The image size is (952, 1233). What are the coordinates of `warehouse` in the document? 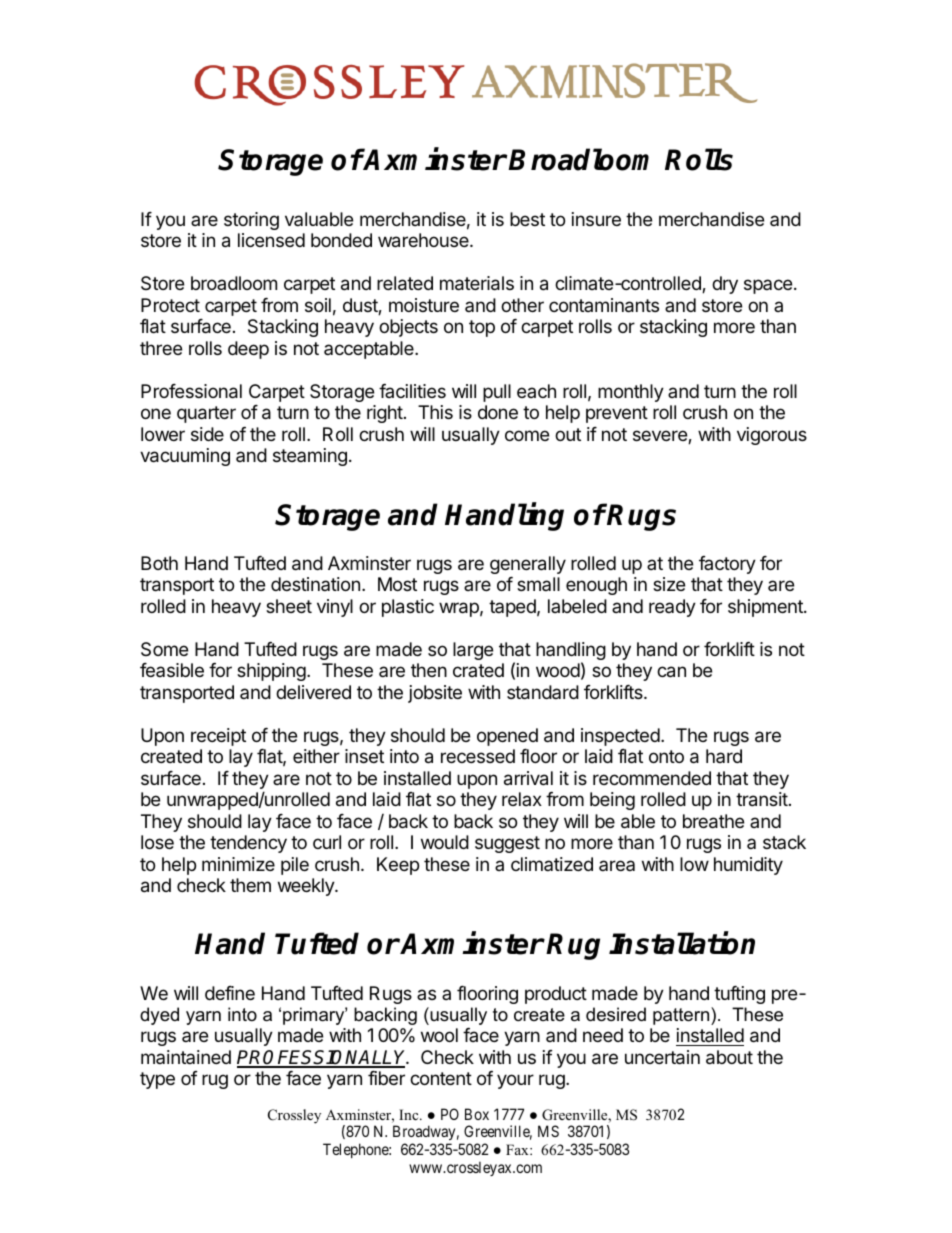 It's located at (424, 240).
